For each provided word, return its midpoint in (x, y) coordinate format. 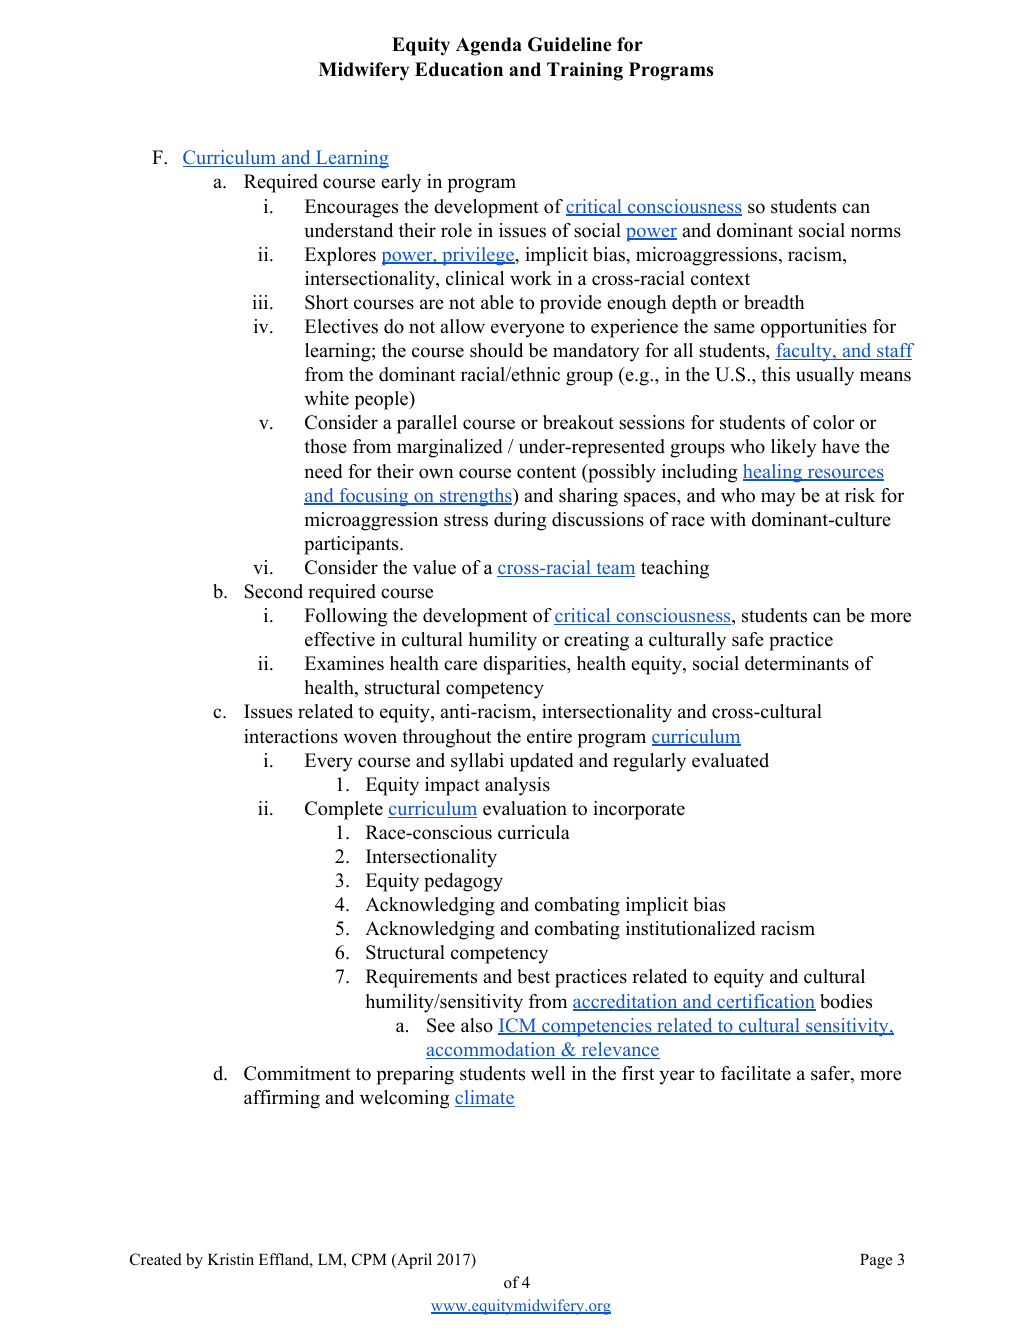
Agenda (489, 46)
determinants (797, 663)
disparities (525, 665)
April (413, 1261)
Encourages (351, 208)
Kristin (231, 1259)
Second (273, 591)
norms (876, 232)
